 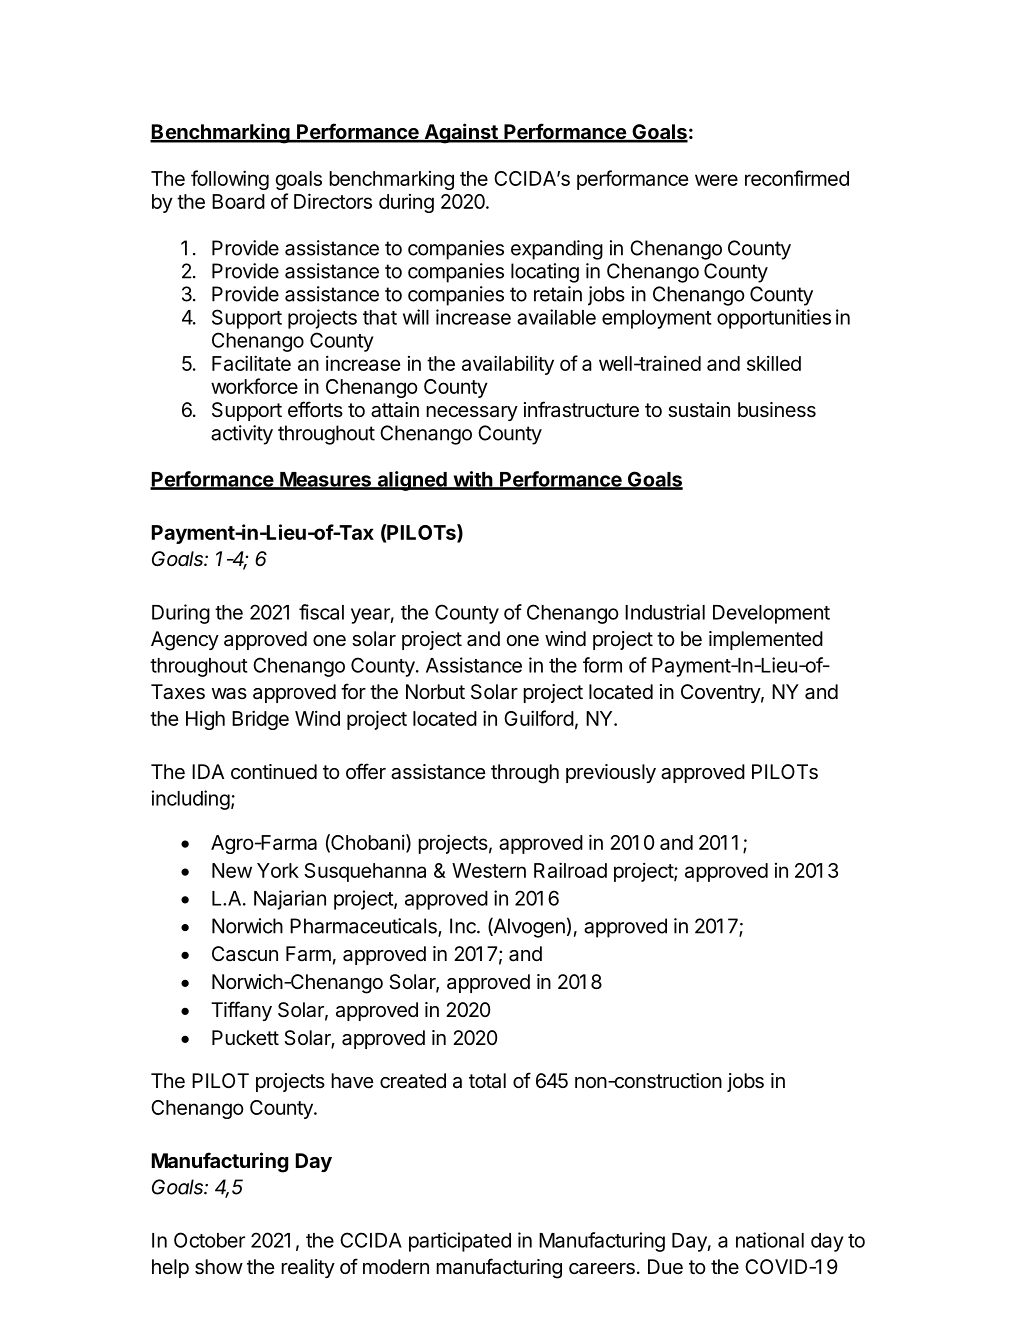 What do you see at coordinates (461, 133) in the screenshot?
I see `Against` at bounding box center [461, 133].
